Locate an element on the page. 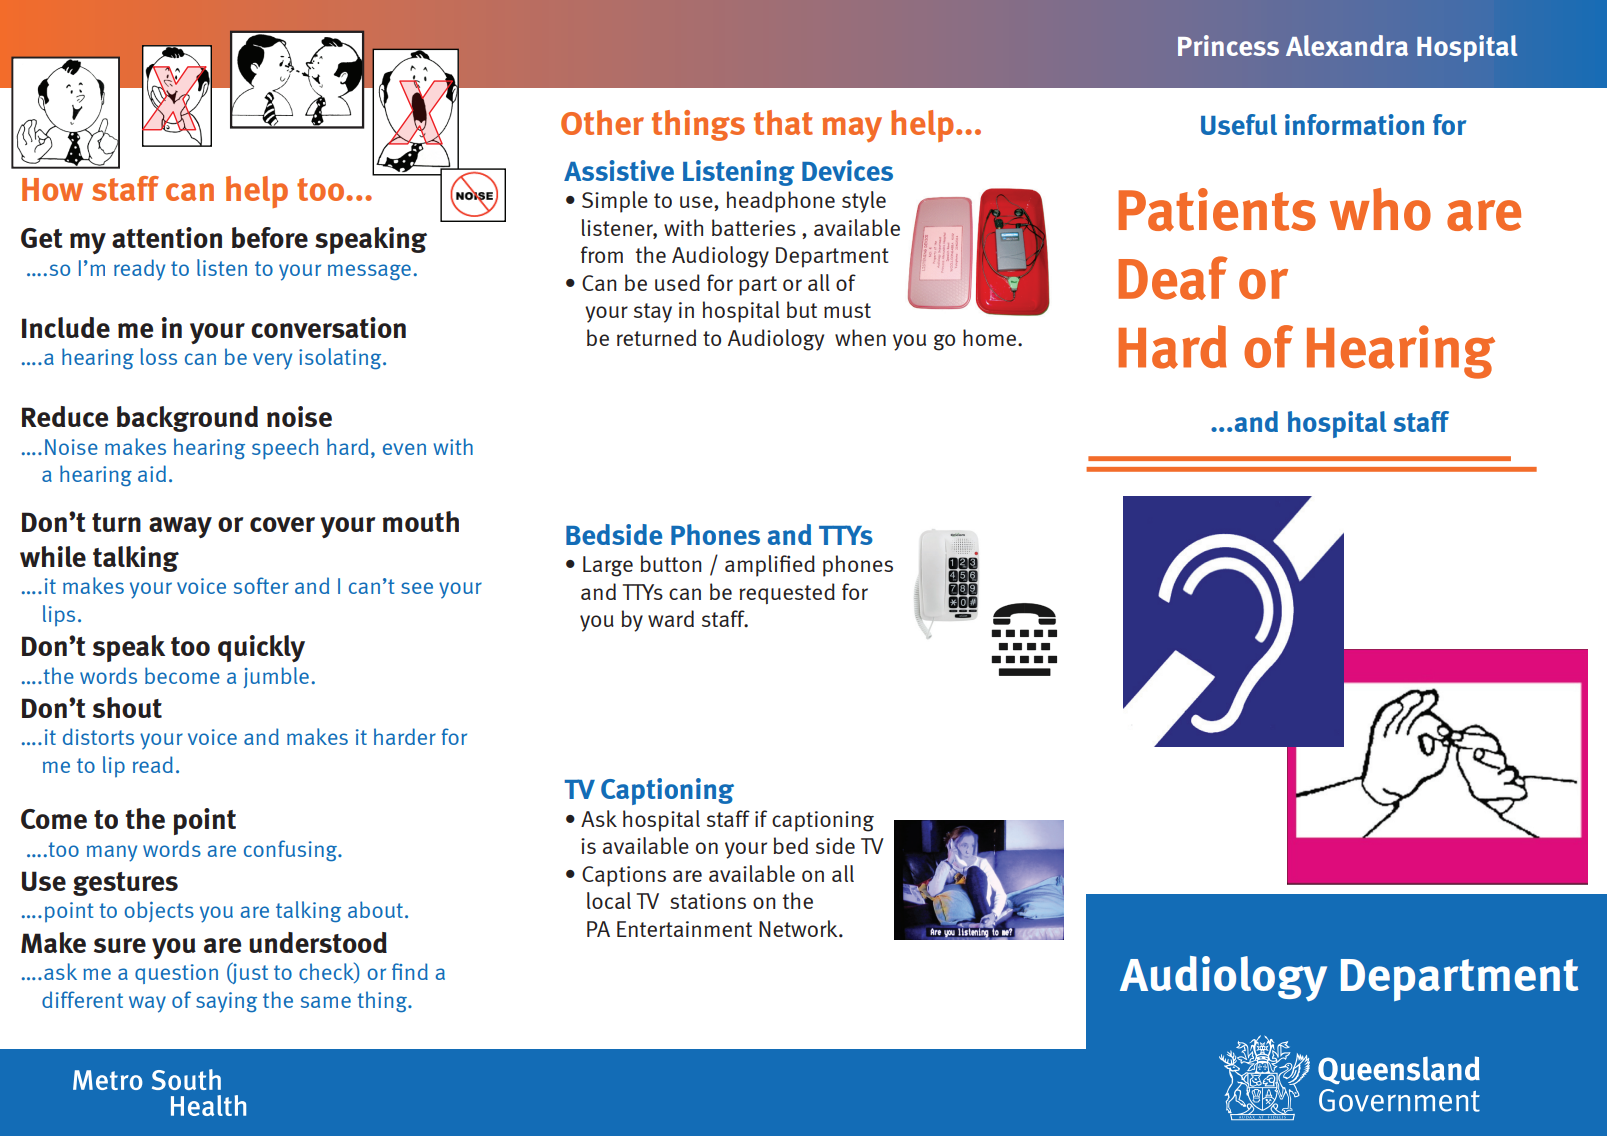  Captions is located at coordinates (624, 876).
